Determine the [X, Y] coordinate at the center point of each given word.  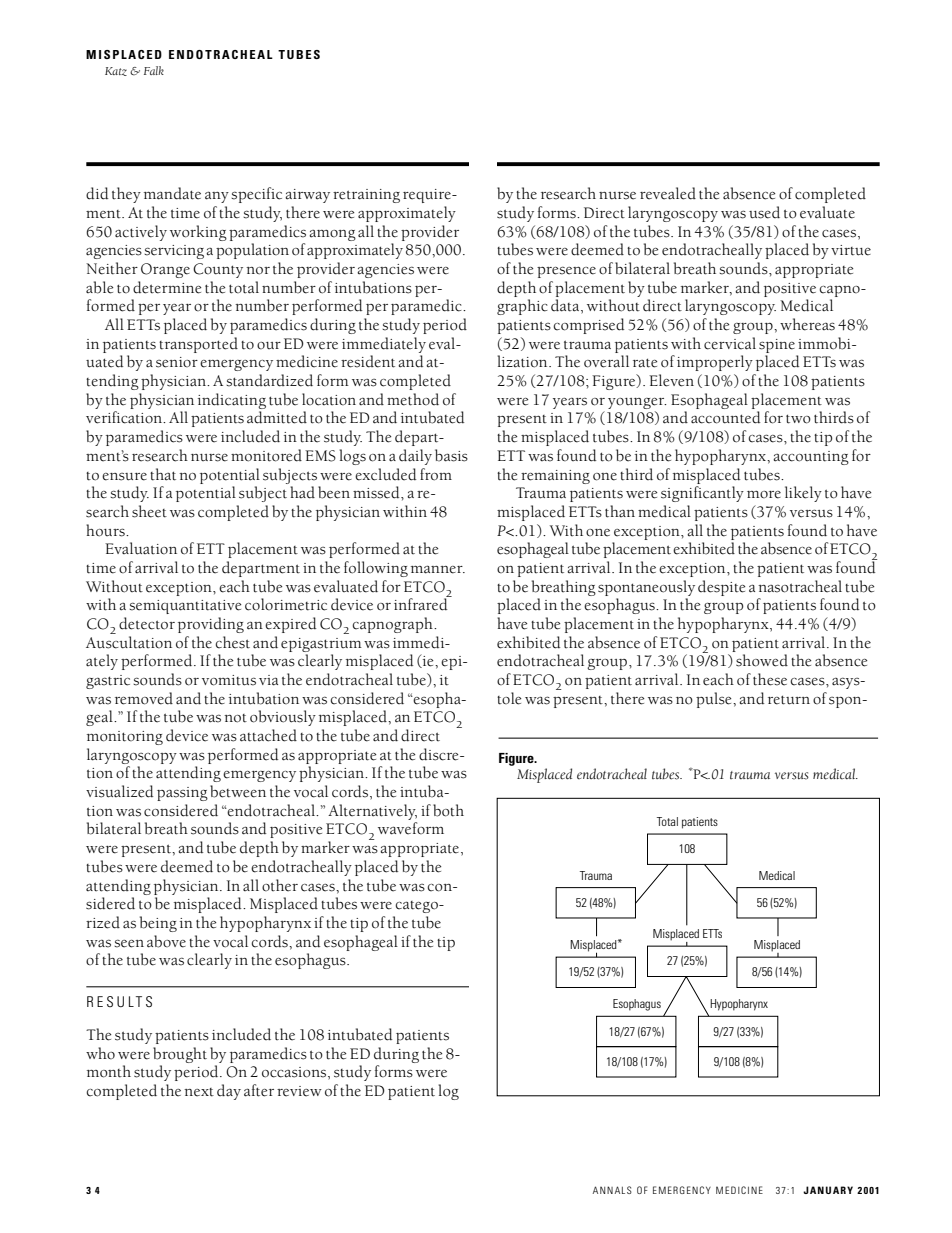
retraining [366, 196]
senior [177, 362]
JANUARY [828, 1190]
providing [211, 625]
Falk [154, 70]
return [789, 700]
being [158, 924]
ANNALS [612, 1190]
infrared [422, 603]
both [448, 810]
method [413, 399]
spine [777, 346]
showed [762, 660]
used [764, 212]
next [199, 1092]
